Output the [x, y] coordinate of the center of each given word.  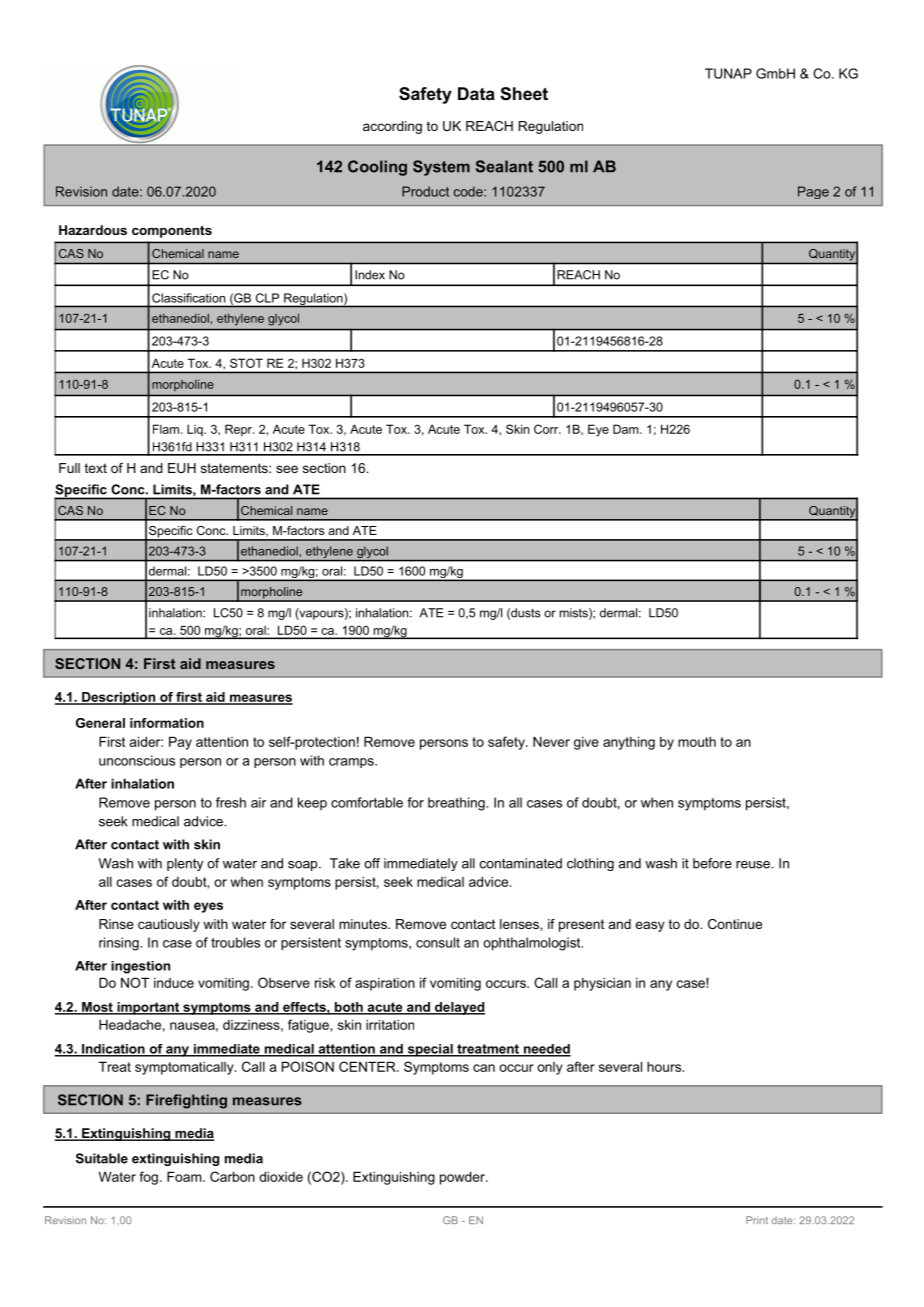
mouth [697, 742]
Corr [547, 429]
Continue [735, 924]
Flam [166, 429]
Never [551, 741]
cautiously [169, 925]
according [392, 127]
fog [149, 1178]
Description [118, 698]
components [172, 231]
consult [438, 942]
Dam [627, 429]
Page [813, 192]
